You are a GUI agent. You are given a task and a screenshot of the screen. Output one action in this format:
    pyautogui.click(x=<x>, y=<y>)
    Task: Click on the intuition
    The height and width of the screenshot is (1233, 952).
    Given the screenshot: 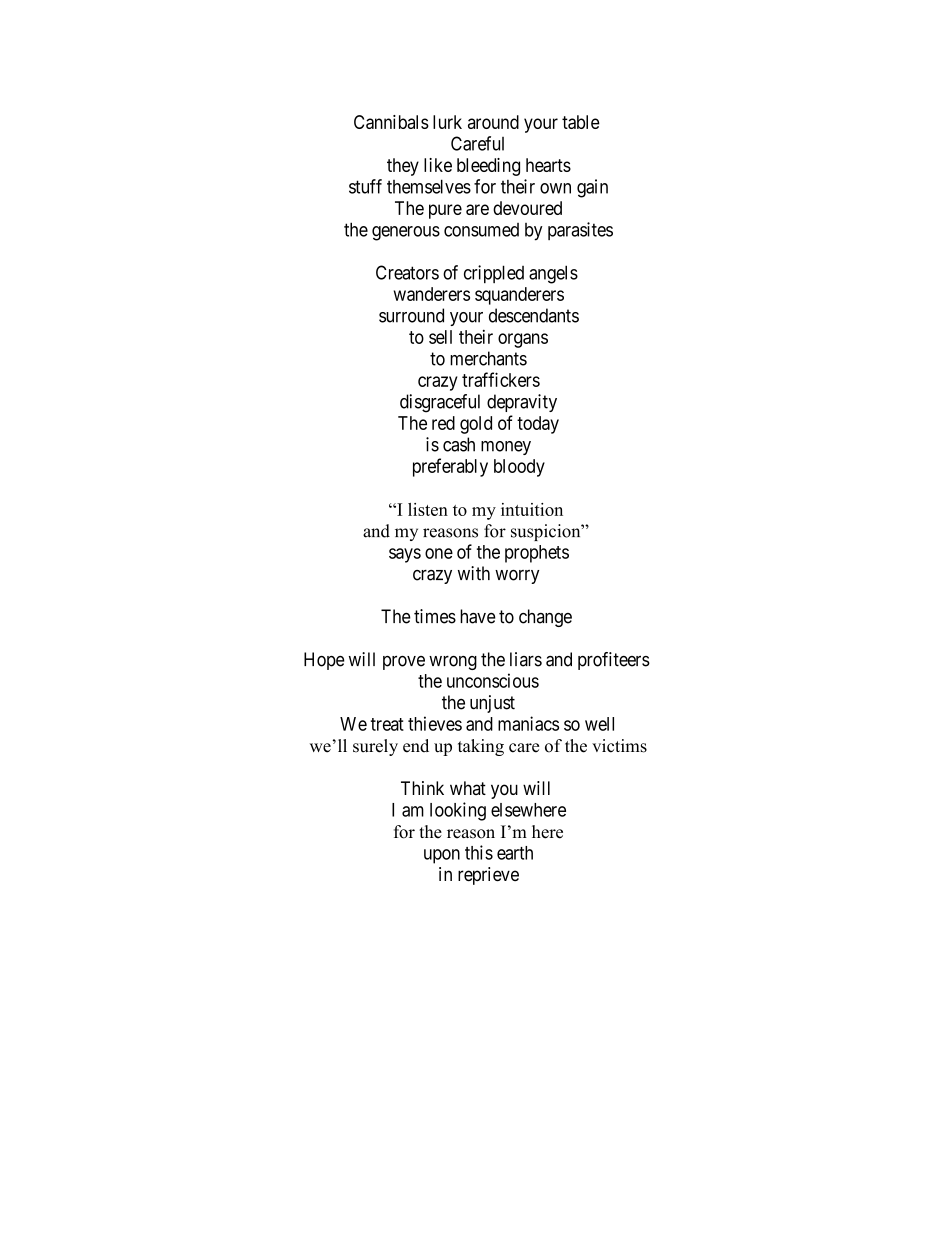 What is the action you would take?
    pyautogui.click(x=532, y=509)
